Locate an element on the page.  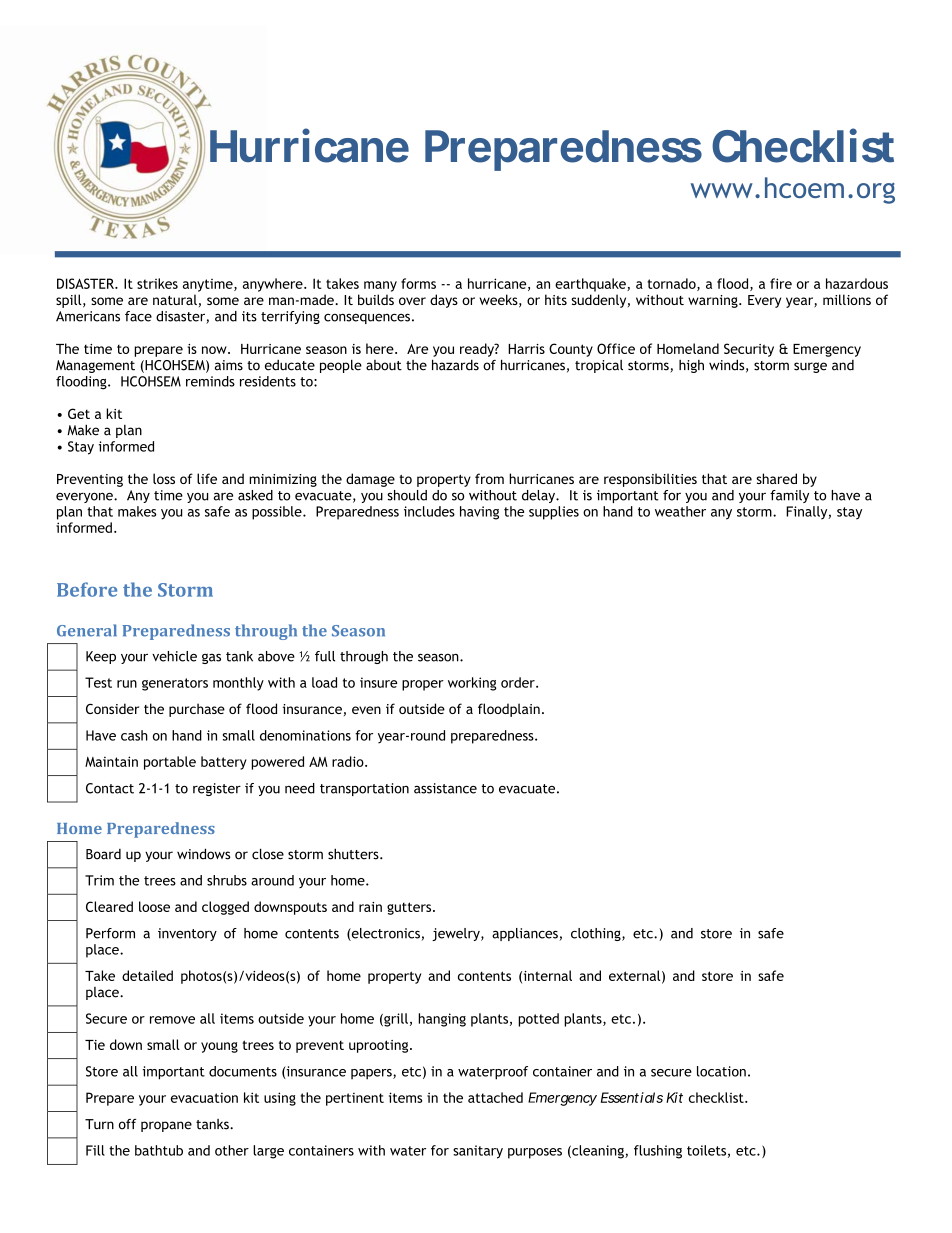
gutters is located at coordinates (410, 908).
